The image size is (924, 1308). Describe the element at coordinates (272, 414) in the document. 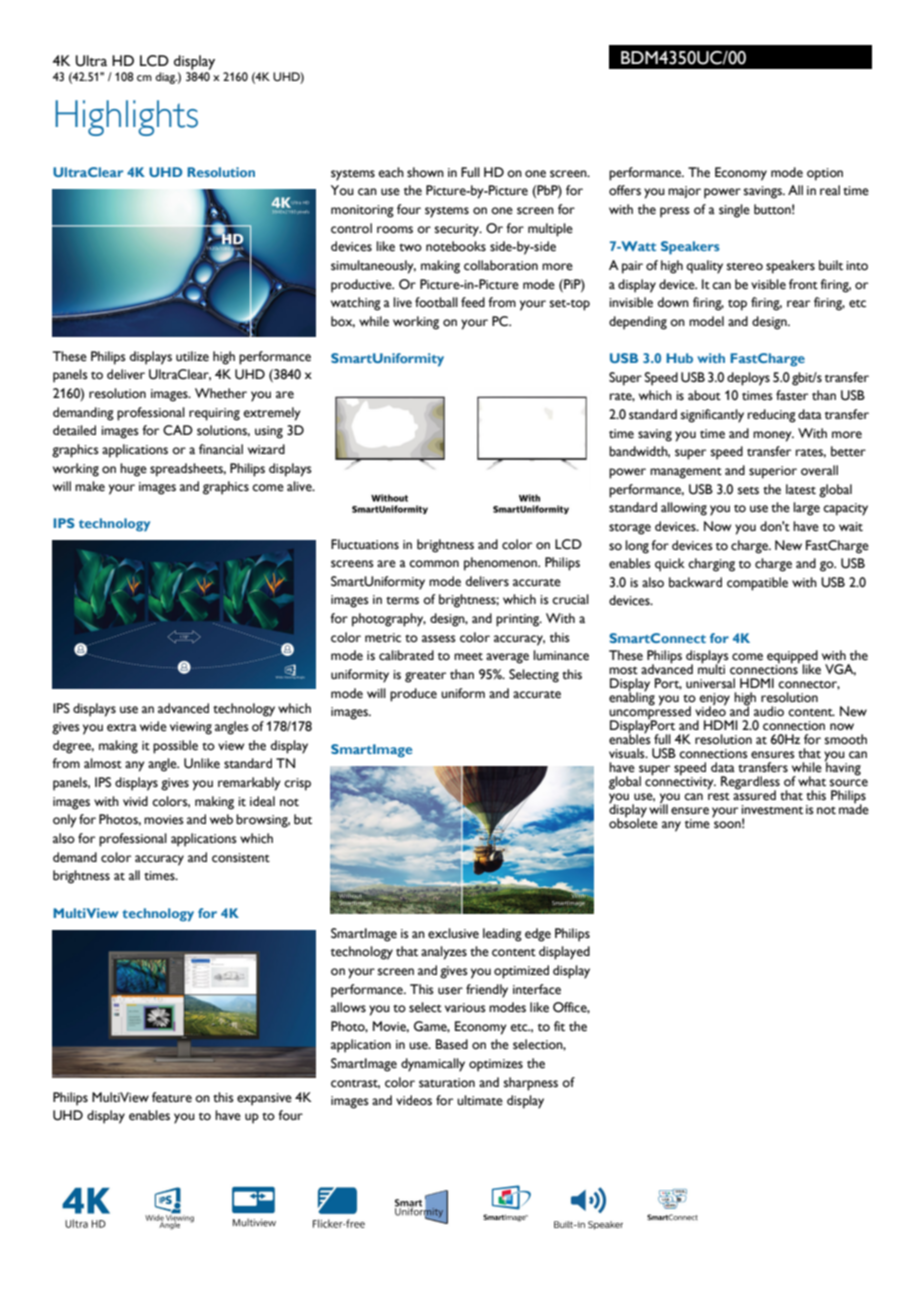

I see `extremely` at that location.
